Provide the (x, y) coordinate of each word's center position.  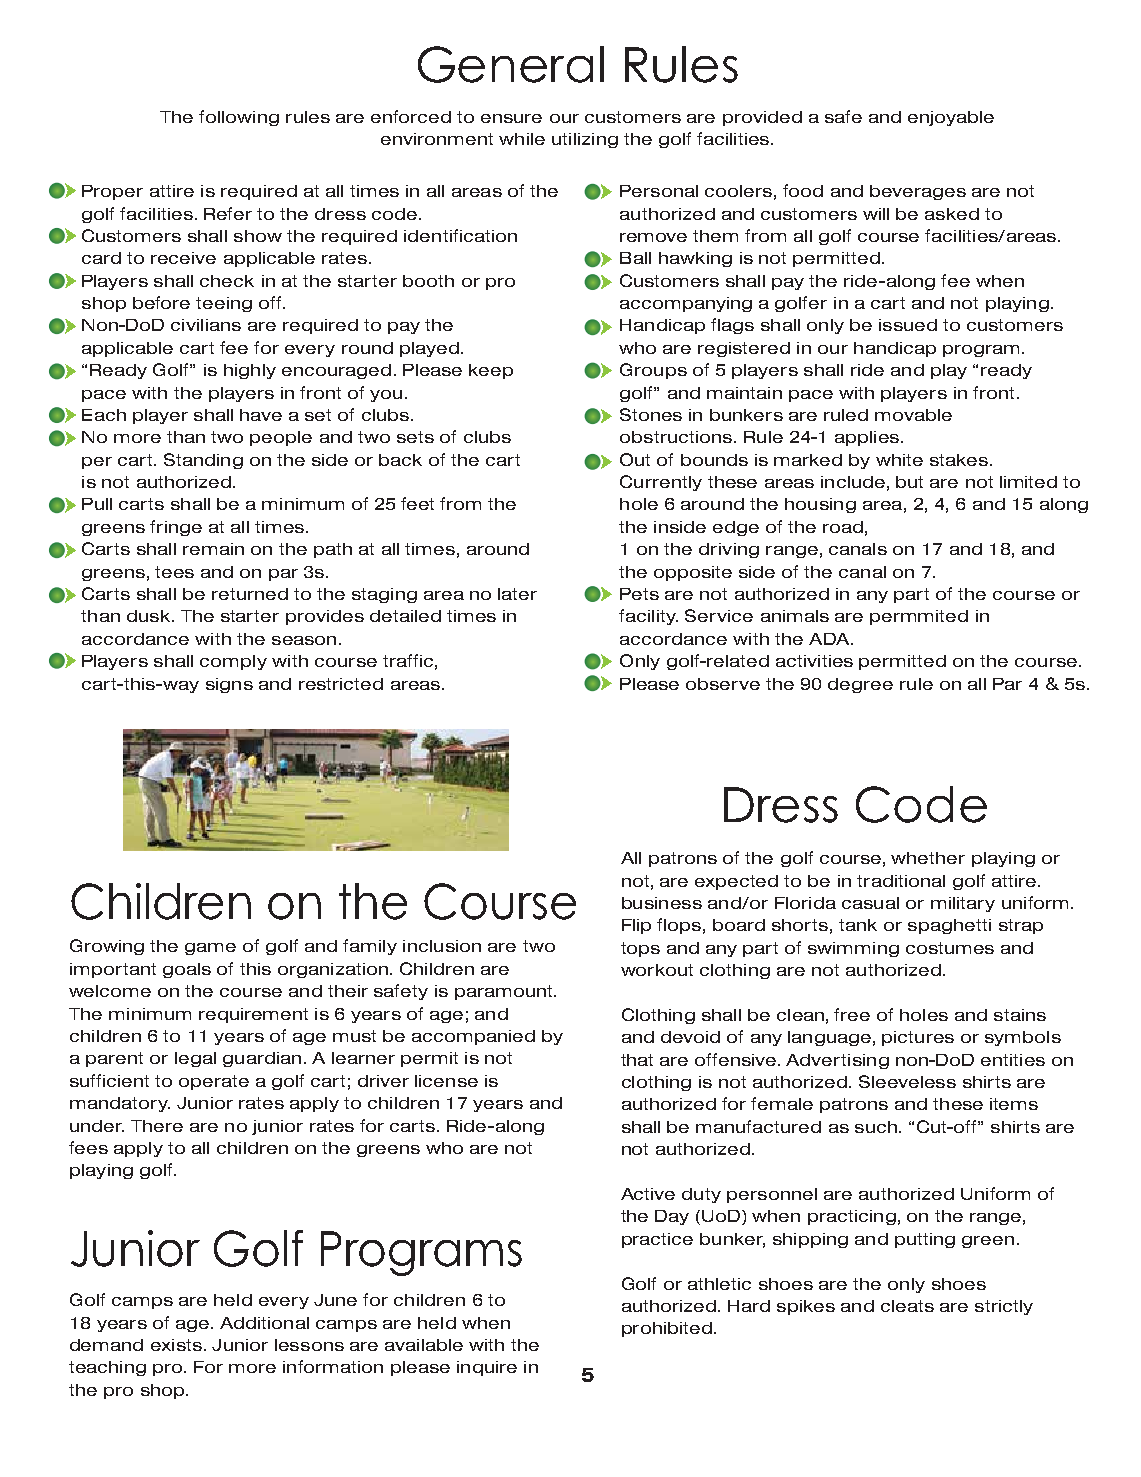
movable (913, 415)
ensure (511, 118)
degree (860, 685)
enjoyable (951, 118)
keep (491, 371)
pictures (918, 1038)
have (261, 415)
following (239, 118)
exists (176, 1345)
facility (648, 617)
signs (229, 685)
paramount (505, 992)
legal (195, 1059)
